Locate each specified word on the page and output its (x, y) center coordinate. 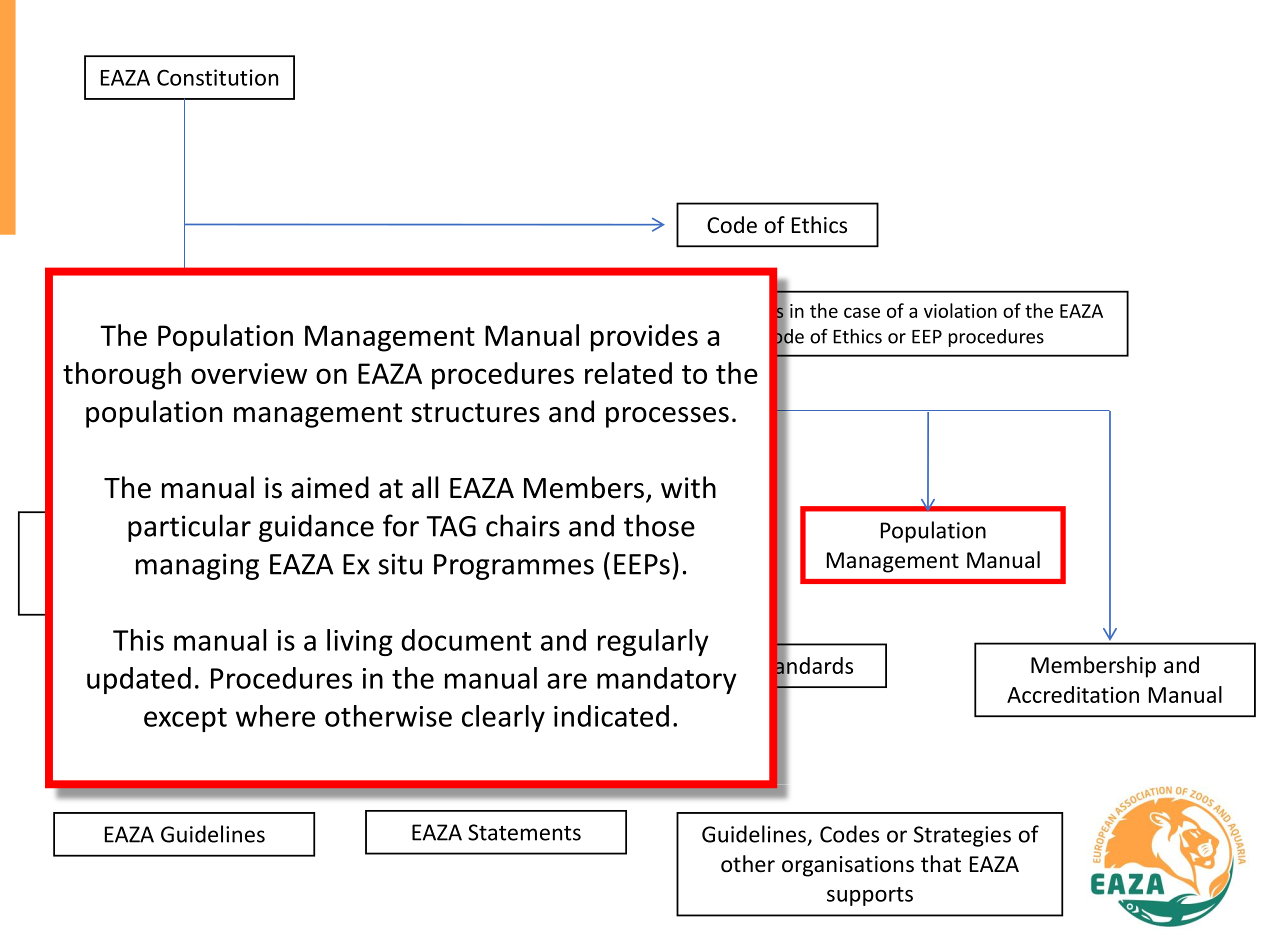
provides (644, 338)
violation (960, 310)
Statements (524, 832)
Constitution (217, 77)
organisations (848, 866)
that (941, 863)
